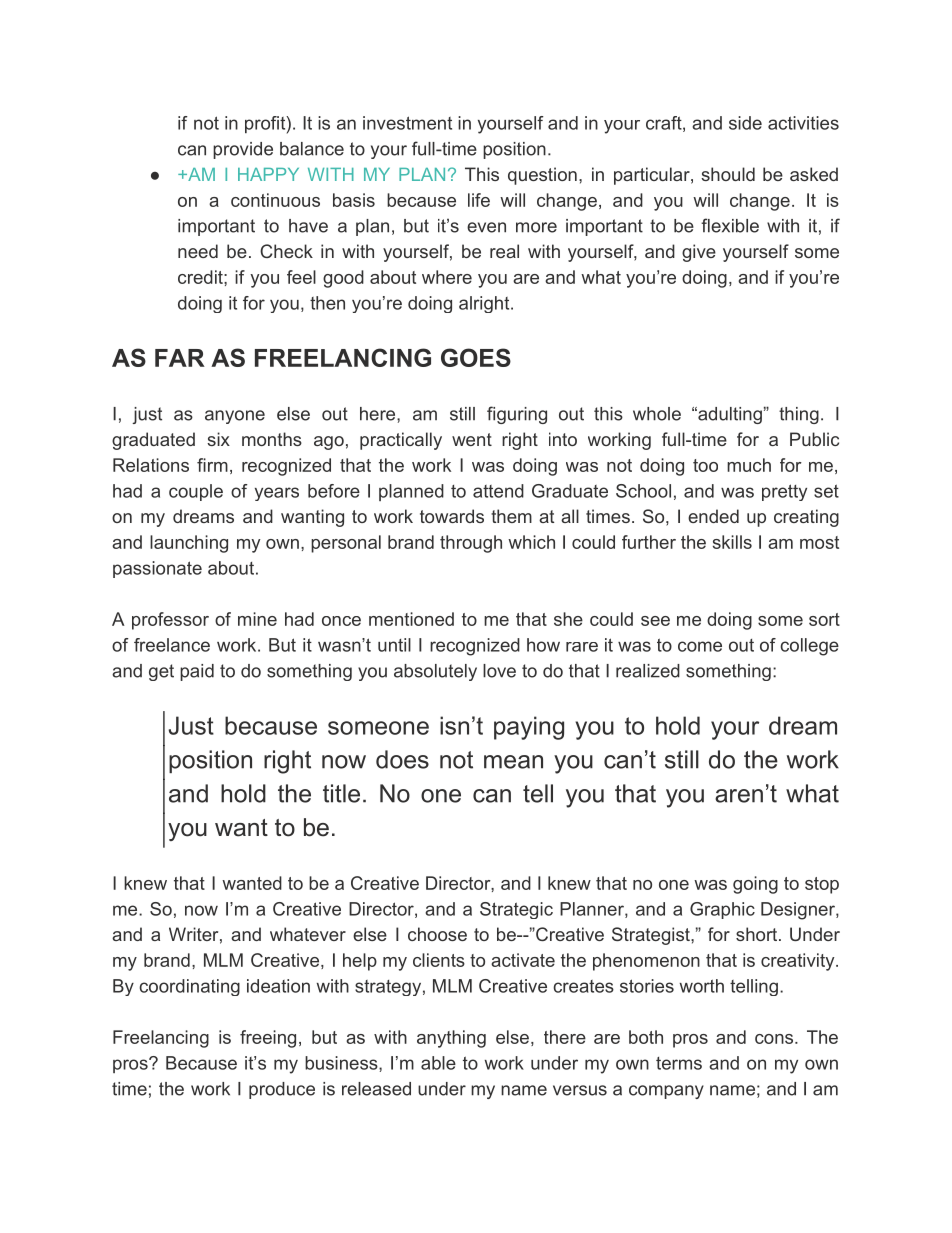  Describe the element at coordinates (700, 646) in the document. I see `come` at that location.
